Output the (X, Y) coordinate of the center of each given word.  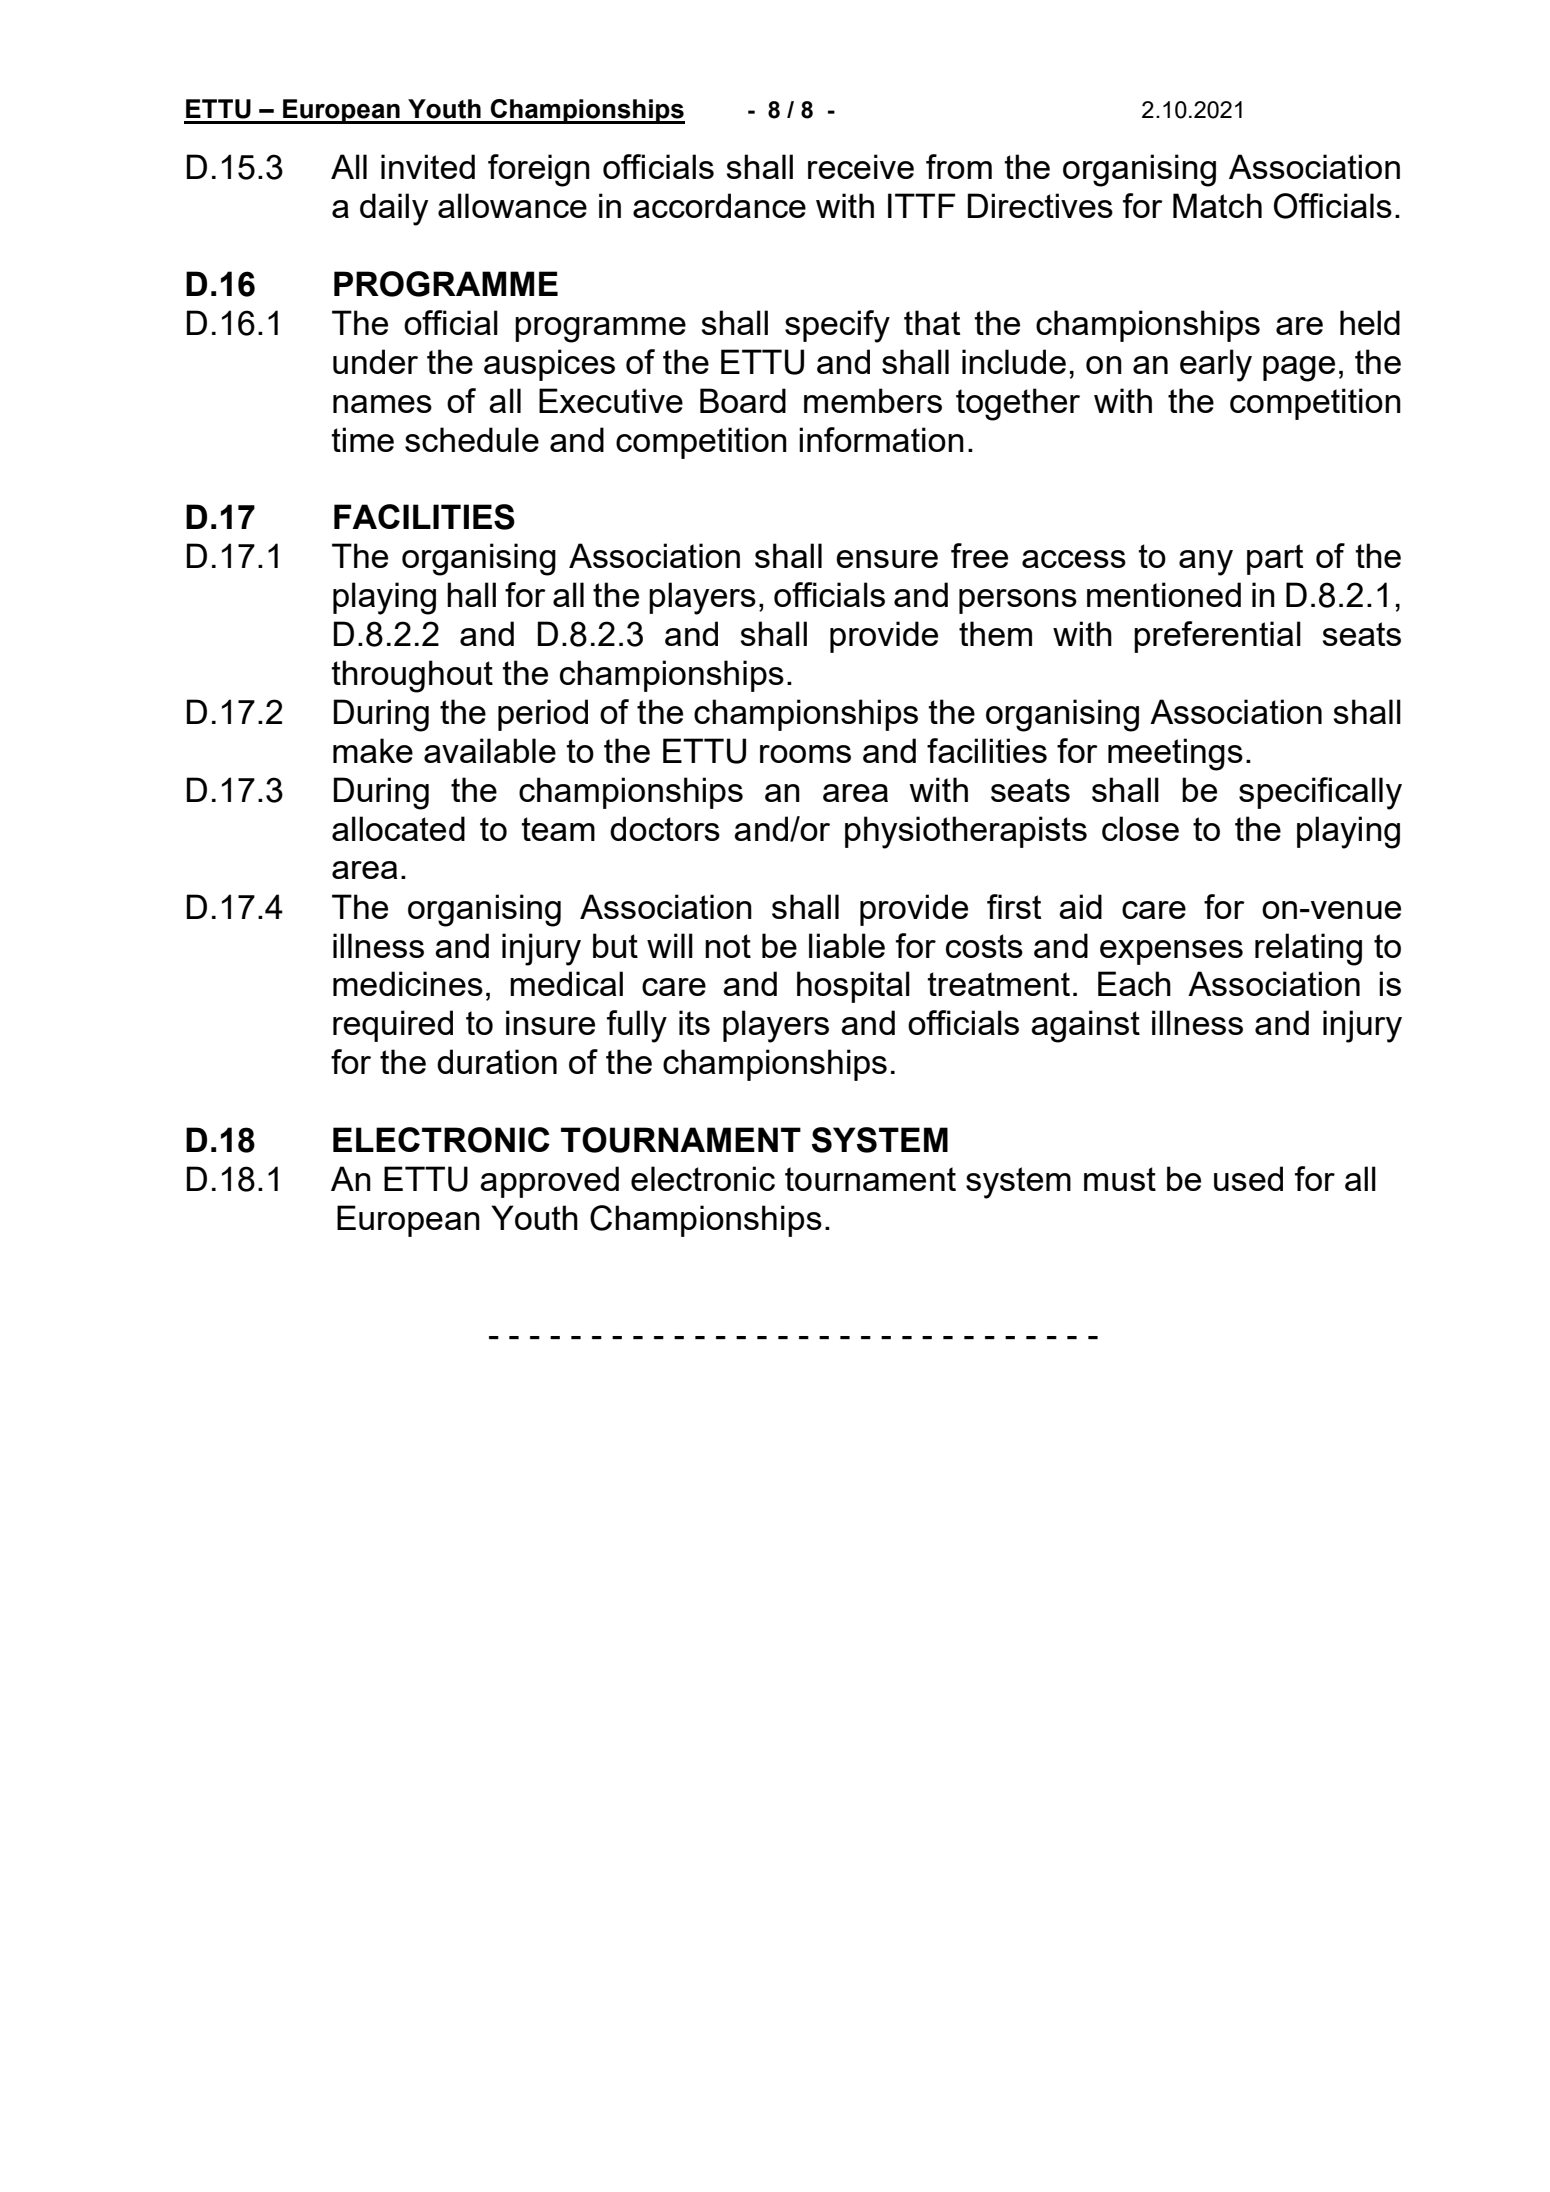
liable (847, 945)
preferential (1217, 637)
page (1299, 369)
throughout (412, 676)
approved (549, 1182)
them (995, 633)
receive (861, 166)
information (881, 439)
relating (1308, 949)
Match (1217, 205)
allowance (512, 205)
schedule (472, 439)
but (615, 945)
